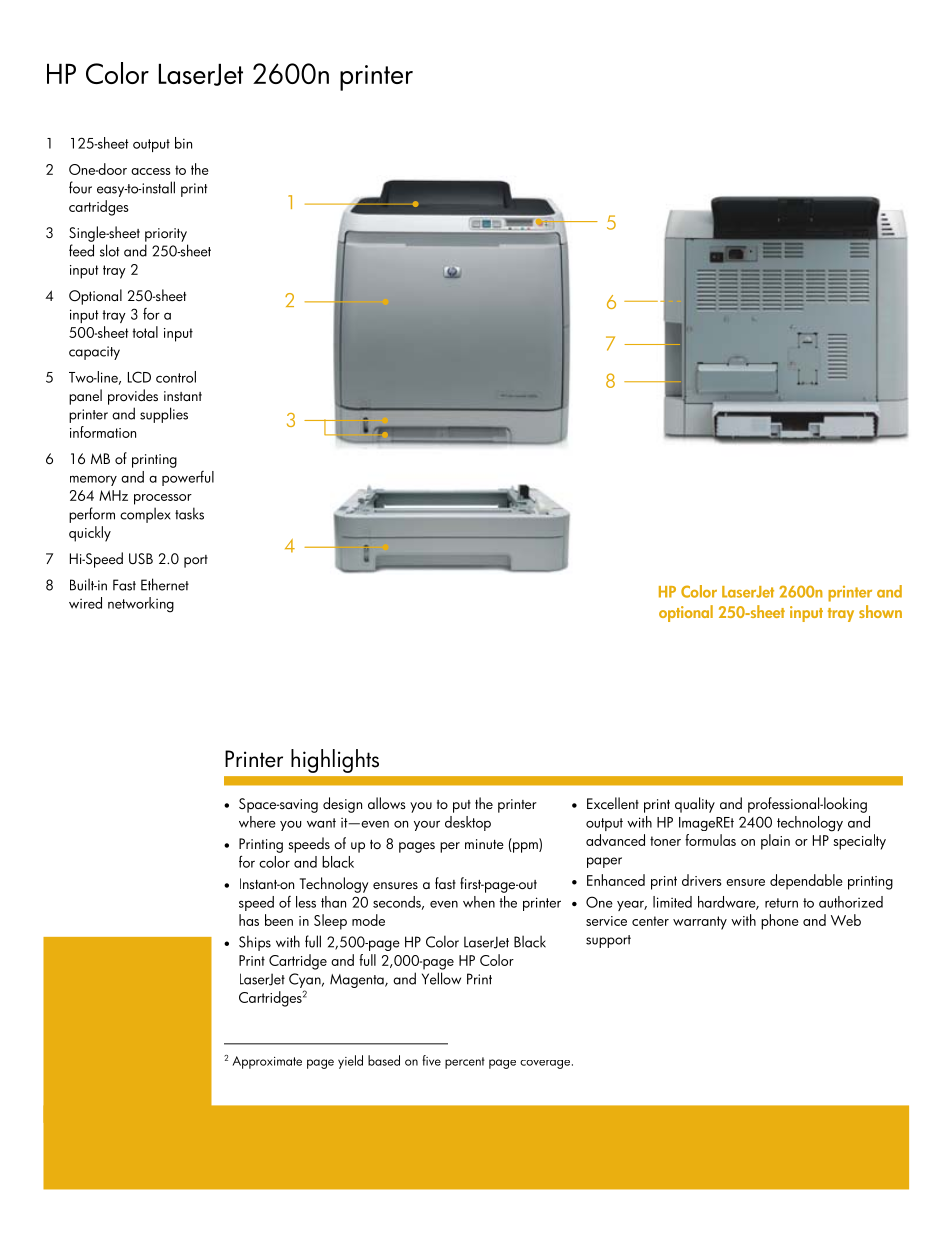  I want to click on Ethernet, so click(165, 584).
